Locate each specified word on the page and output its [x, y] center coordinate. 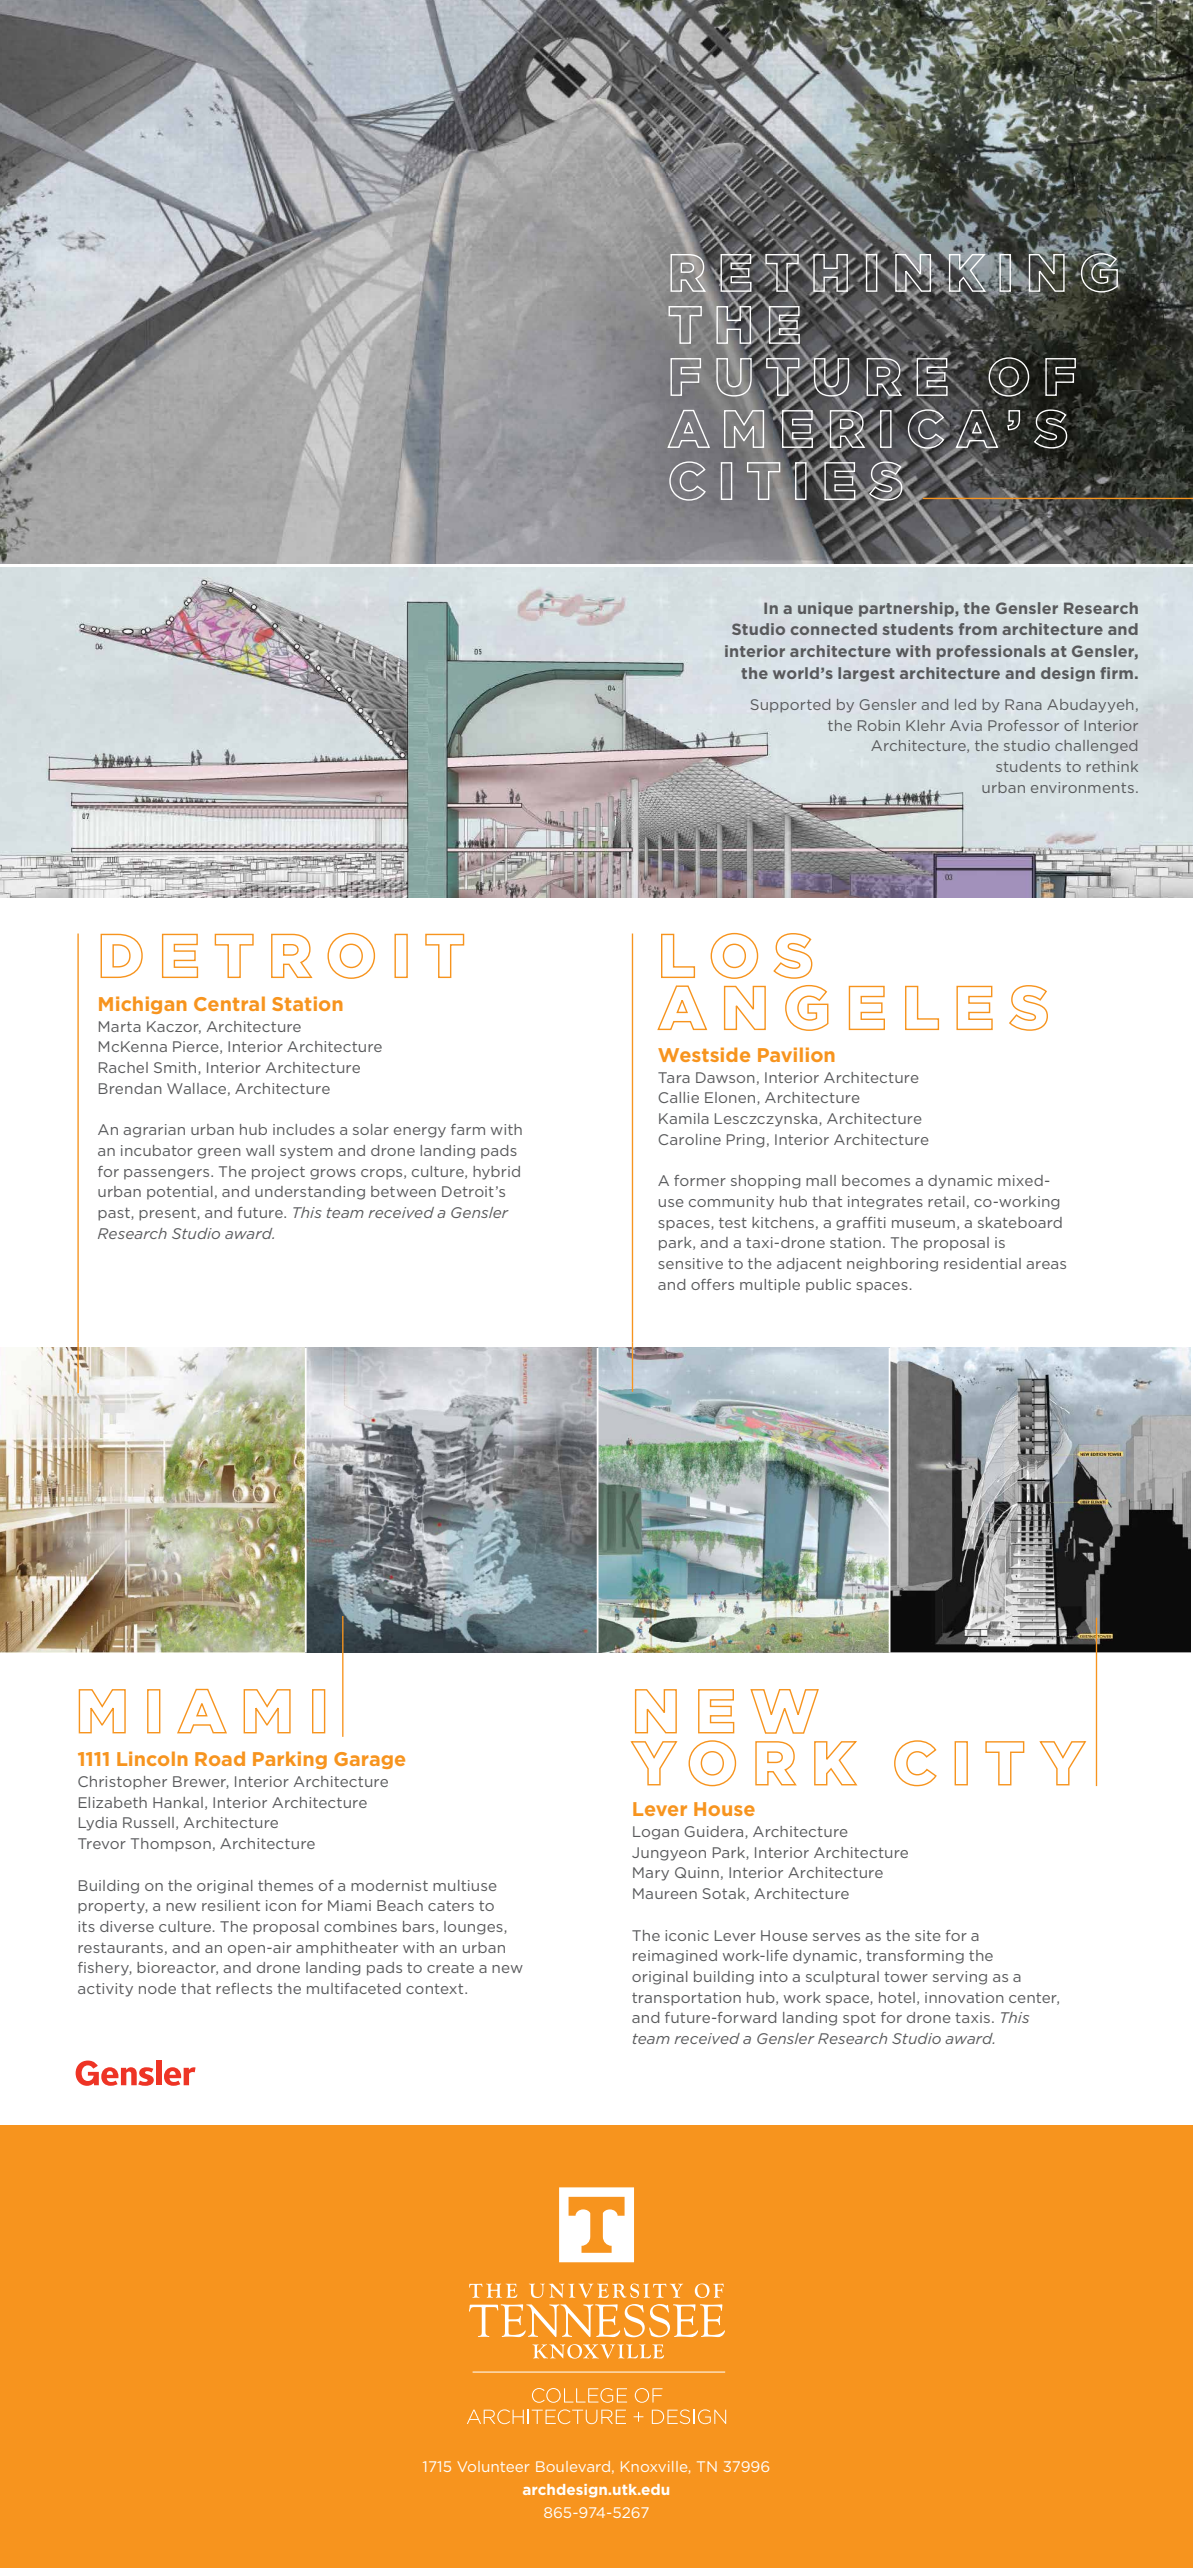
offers [712, 1284]
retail [946, 1201]
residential [982, 1263]
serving [960, 1978]
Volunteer [493, 2466]
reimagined [675, 1957]
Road [220, 1758]
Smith [176, 1068]
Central [229, 1003]
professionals [991, 652]
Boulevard [573, 2466]
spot [859, 2019]
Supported [790, 706]
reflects [244, 1988]
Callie [678, 1097]
